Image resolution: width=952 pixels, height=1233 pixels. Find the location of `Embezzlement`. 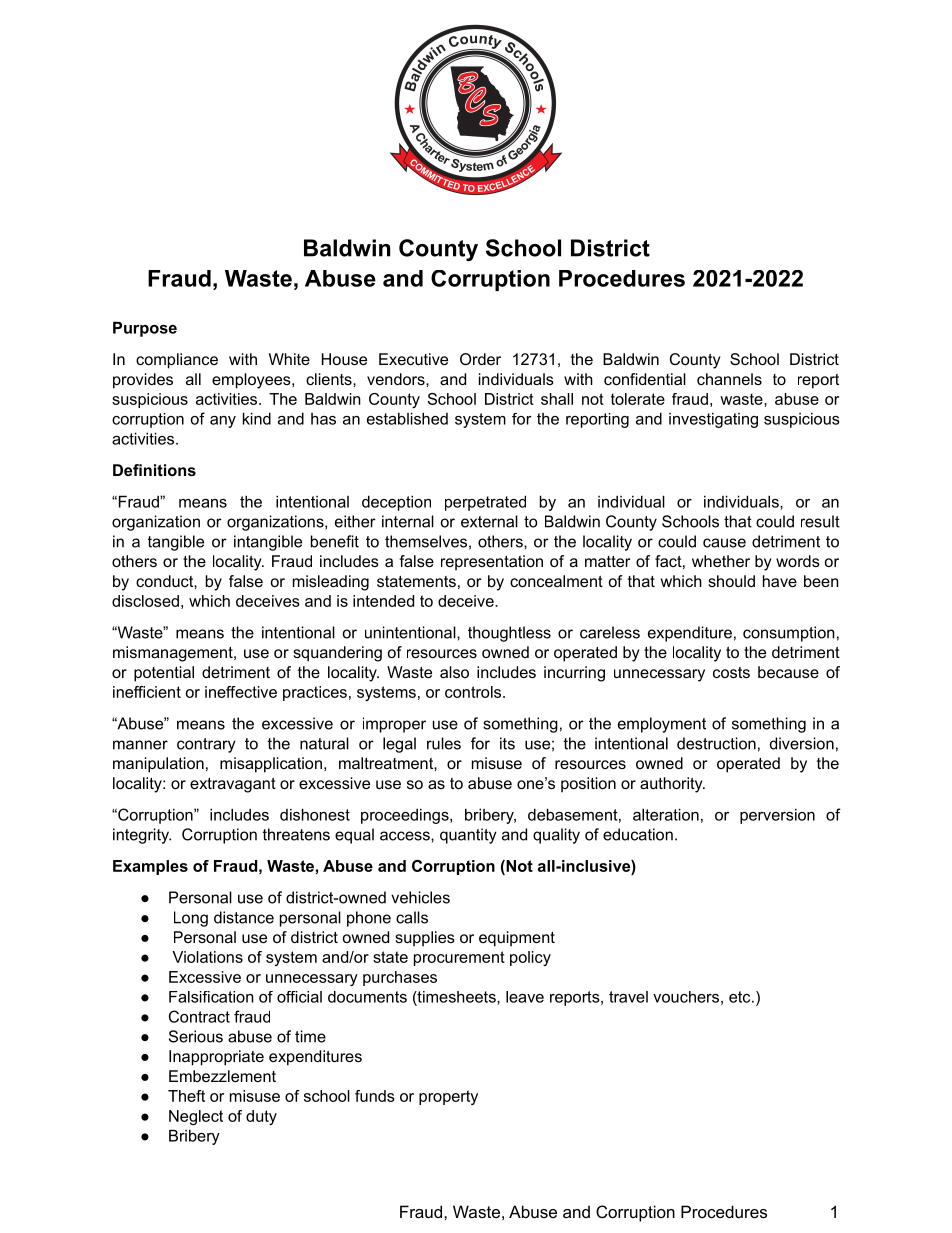

Embezzlement is located at coordinates (222, 1076).
